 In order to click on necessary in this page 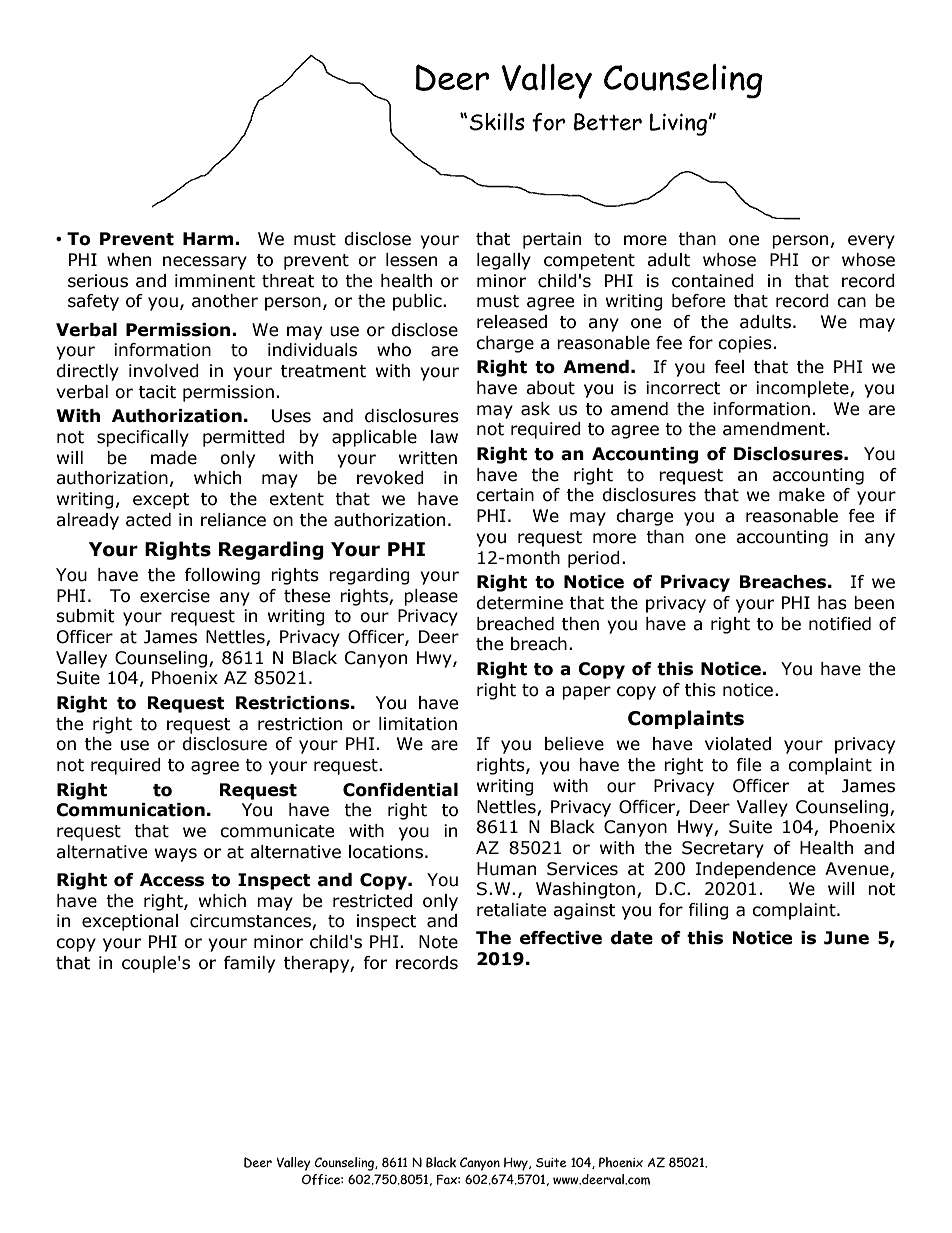, I will do `click(205, 263)`.
